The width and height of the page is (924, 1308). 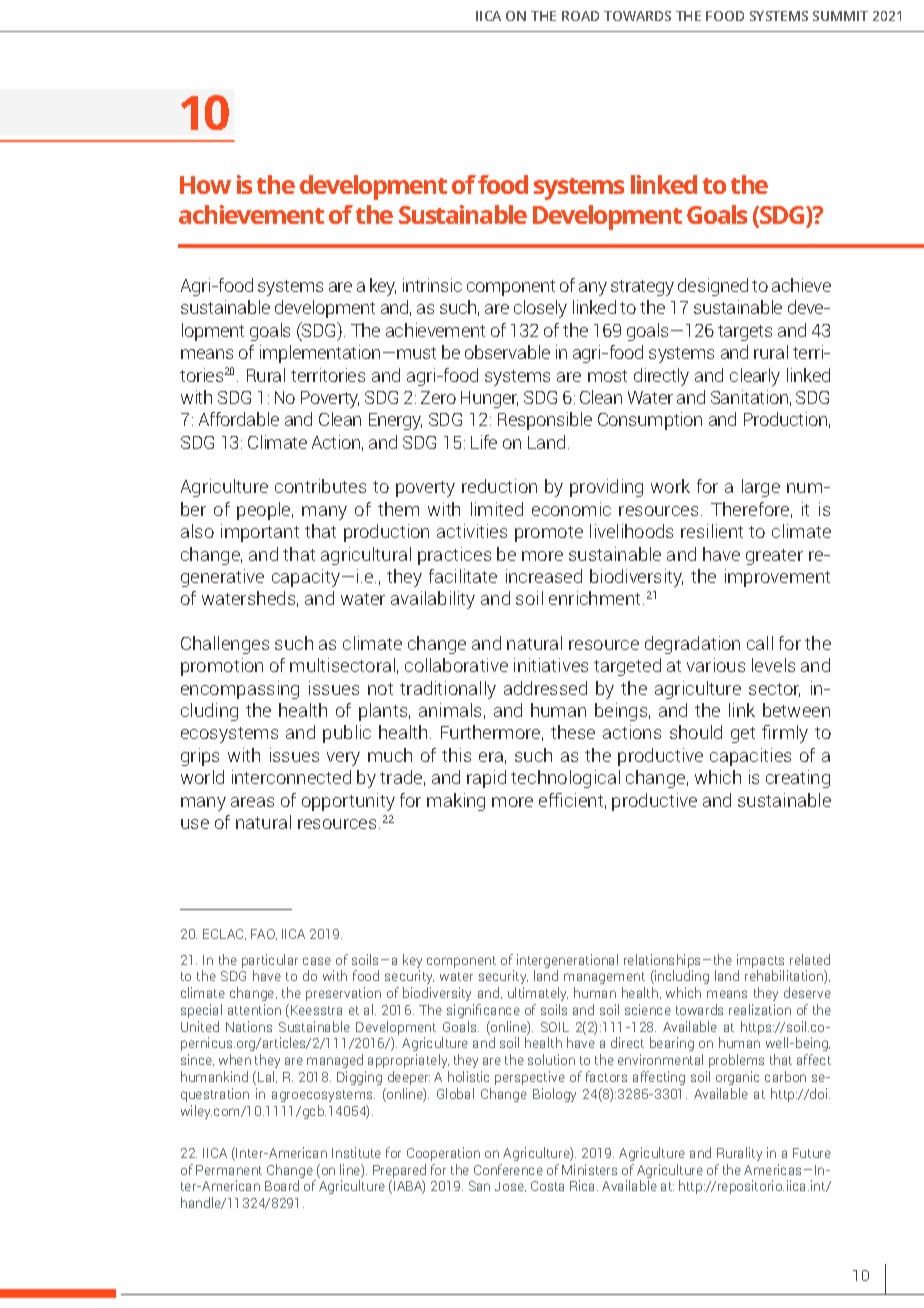 What do you see at coordinates (260, 533) in the page?
I see `important` at bounding box center [260, 533].
